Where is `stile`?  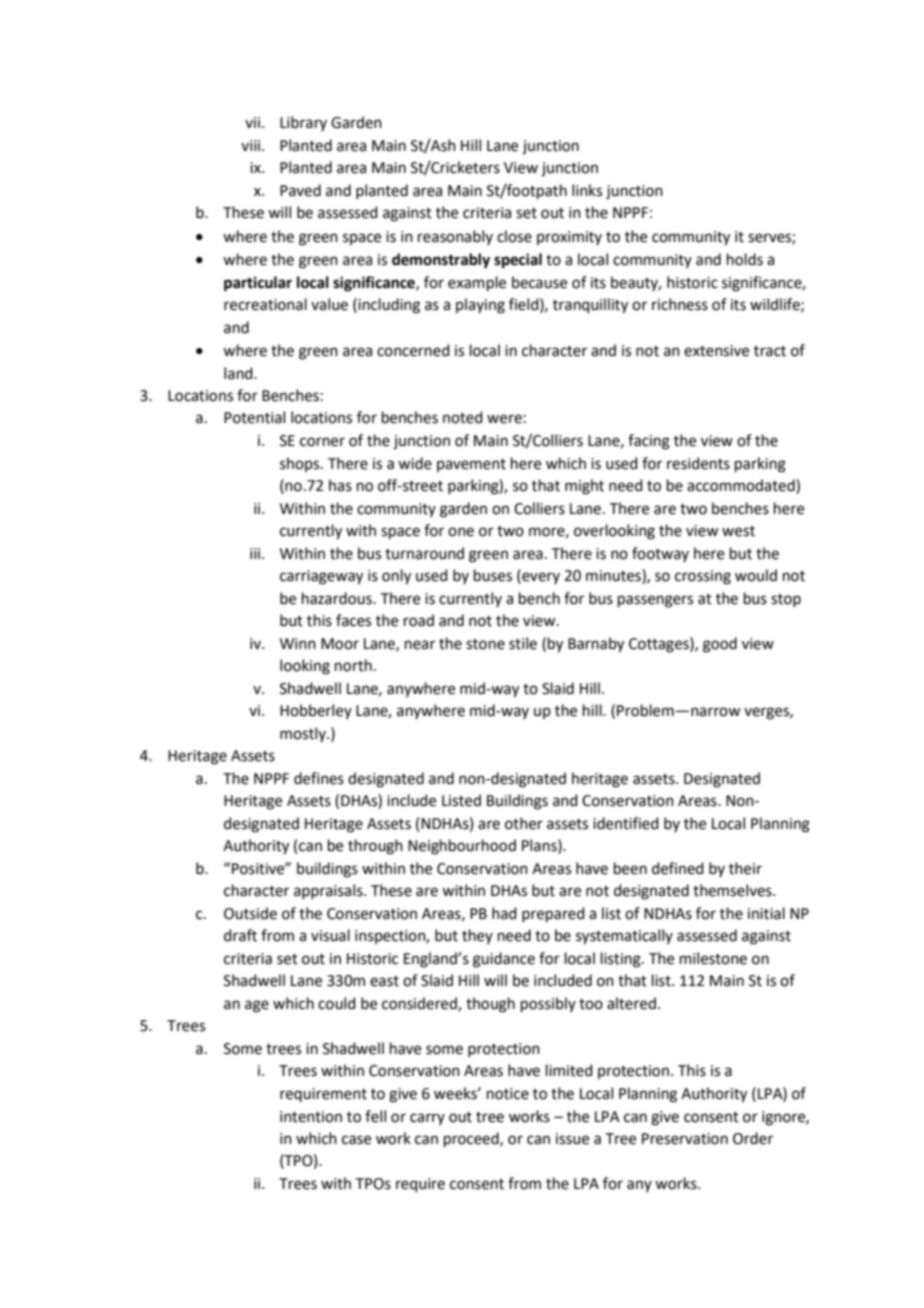 stile is located at coordinates (523, 643).
